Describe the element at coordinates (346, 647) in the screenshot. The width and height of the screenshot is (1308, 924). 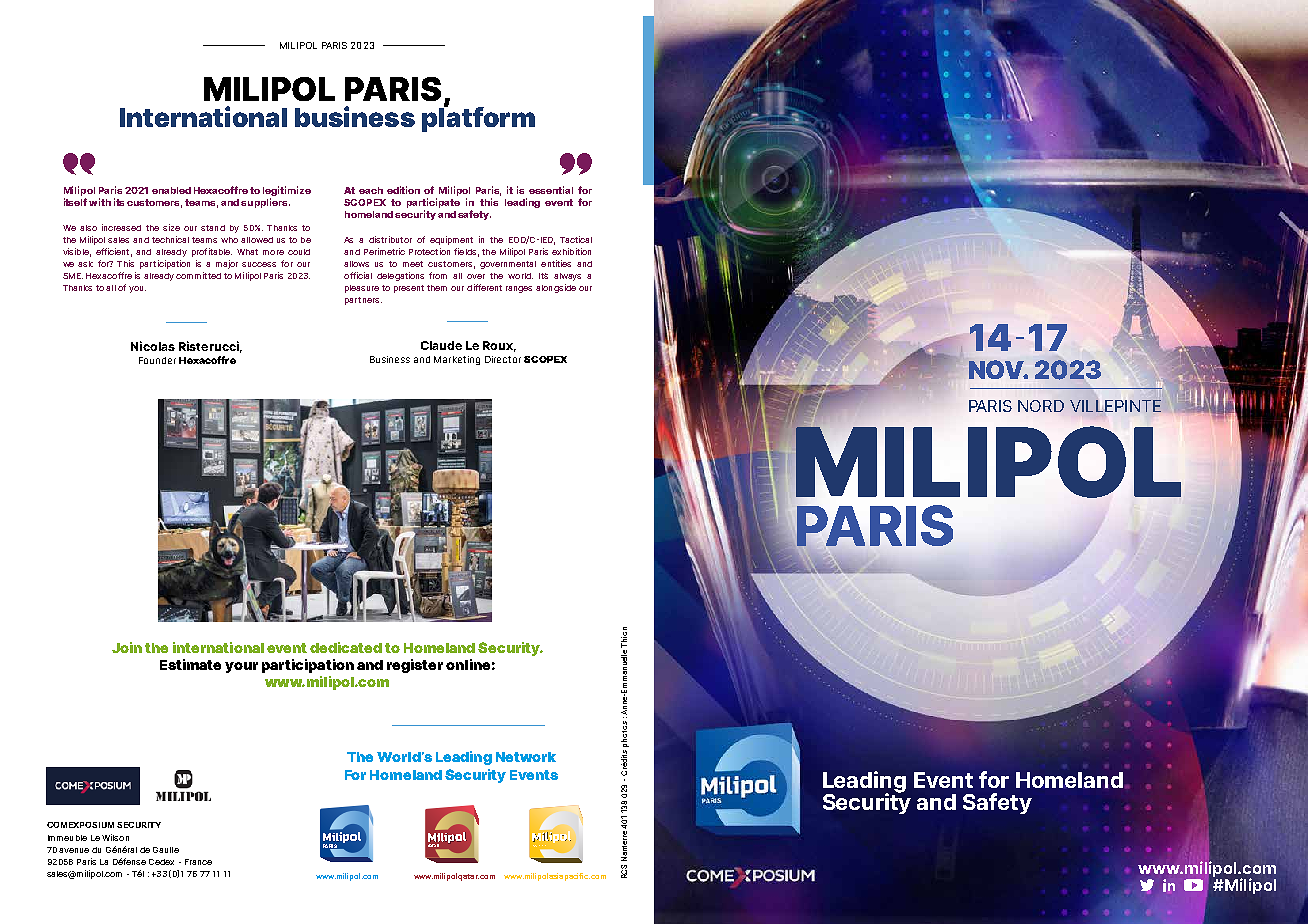
I see `dedicated` at that location.
